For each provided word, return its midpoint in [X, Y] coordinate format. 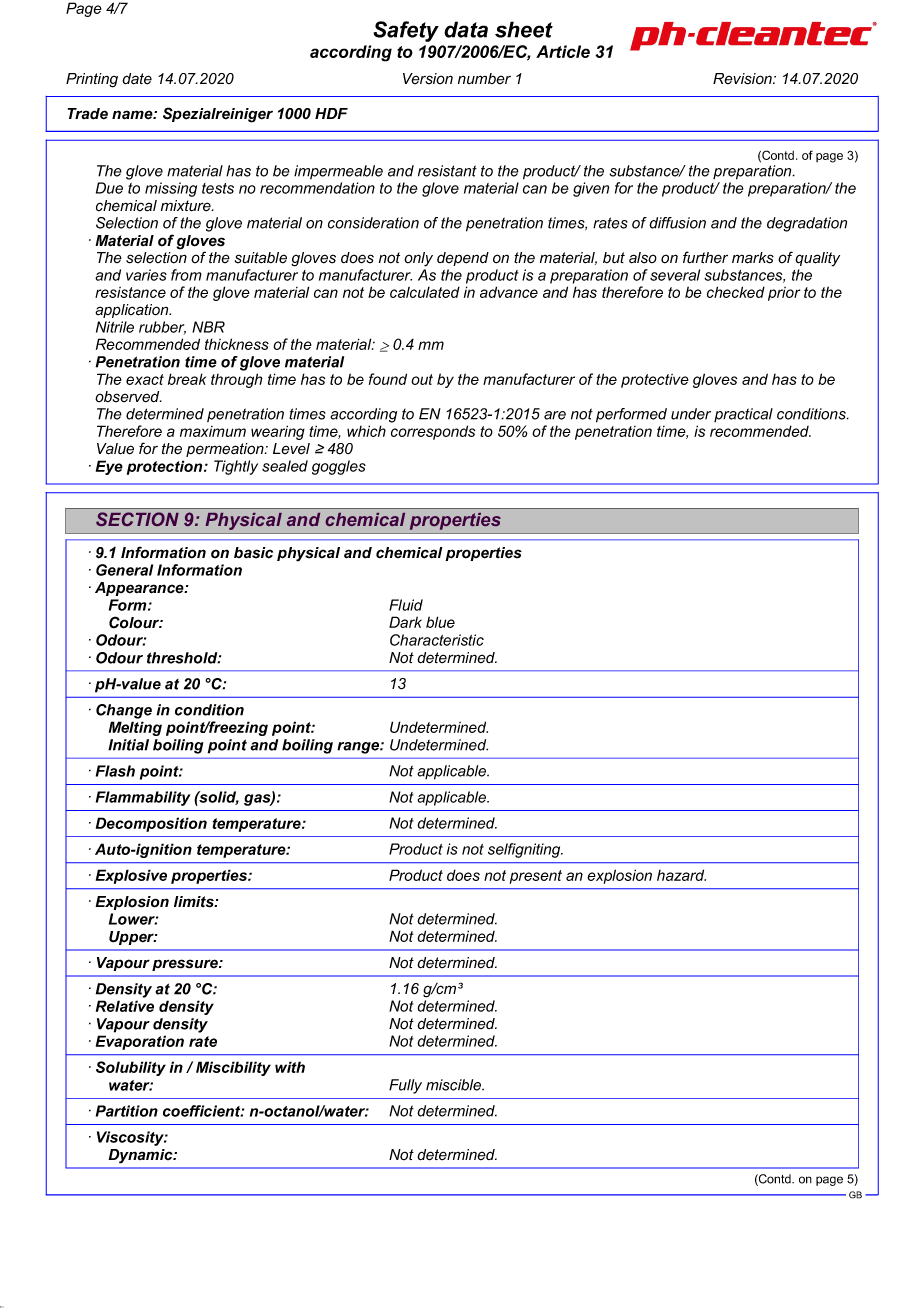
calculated [425, 292]
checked [736, 292]
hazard [681, 875]
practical [743, 415]
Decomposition [151, 824]
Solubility [131, 1068]
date [137, 79]
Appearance [140, 589]
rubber [162, 328]
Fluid [406, 605]
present [536, 877]
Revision [743, 79]
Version [428, 79]
